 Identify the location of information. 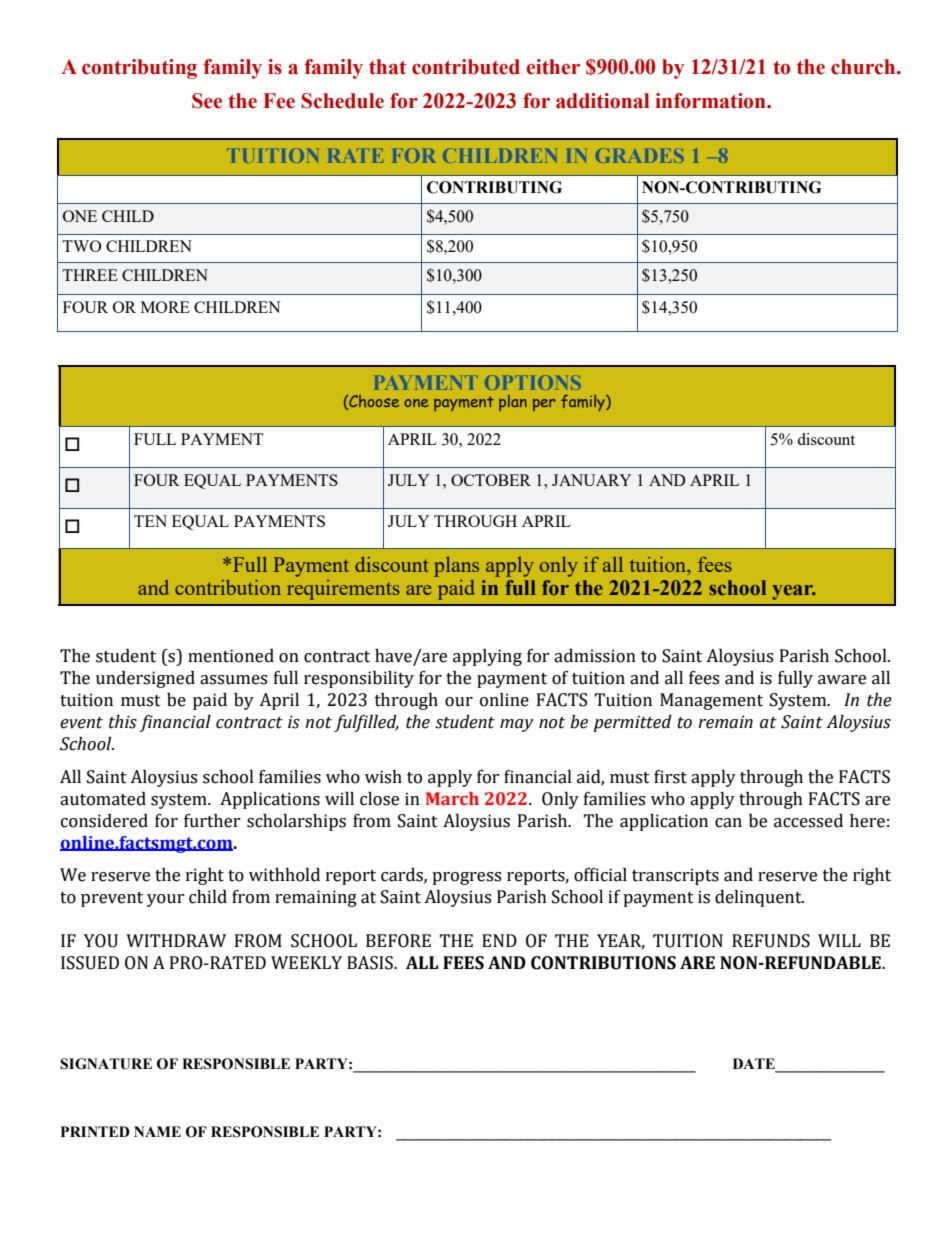
(711, 101).
